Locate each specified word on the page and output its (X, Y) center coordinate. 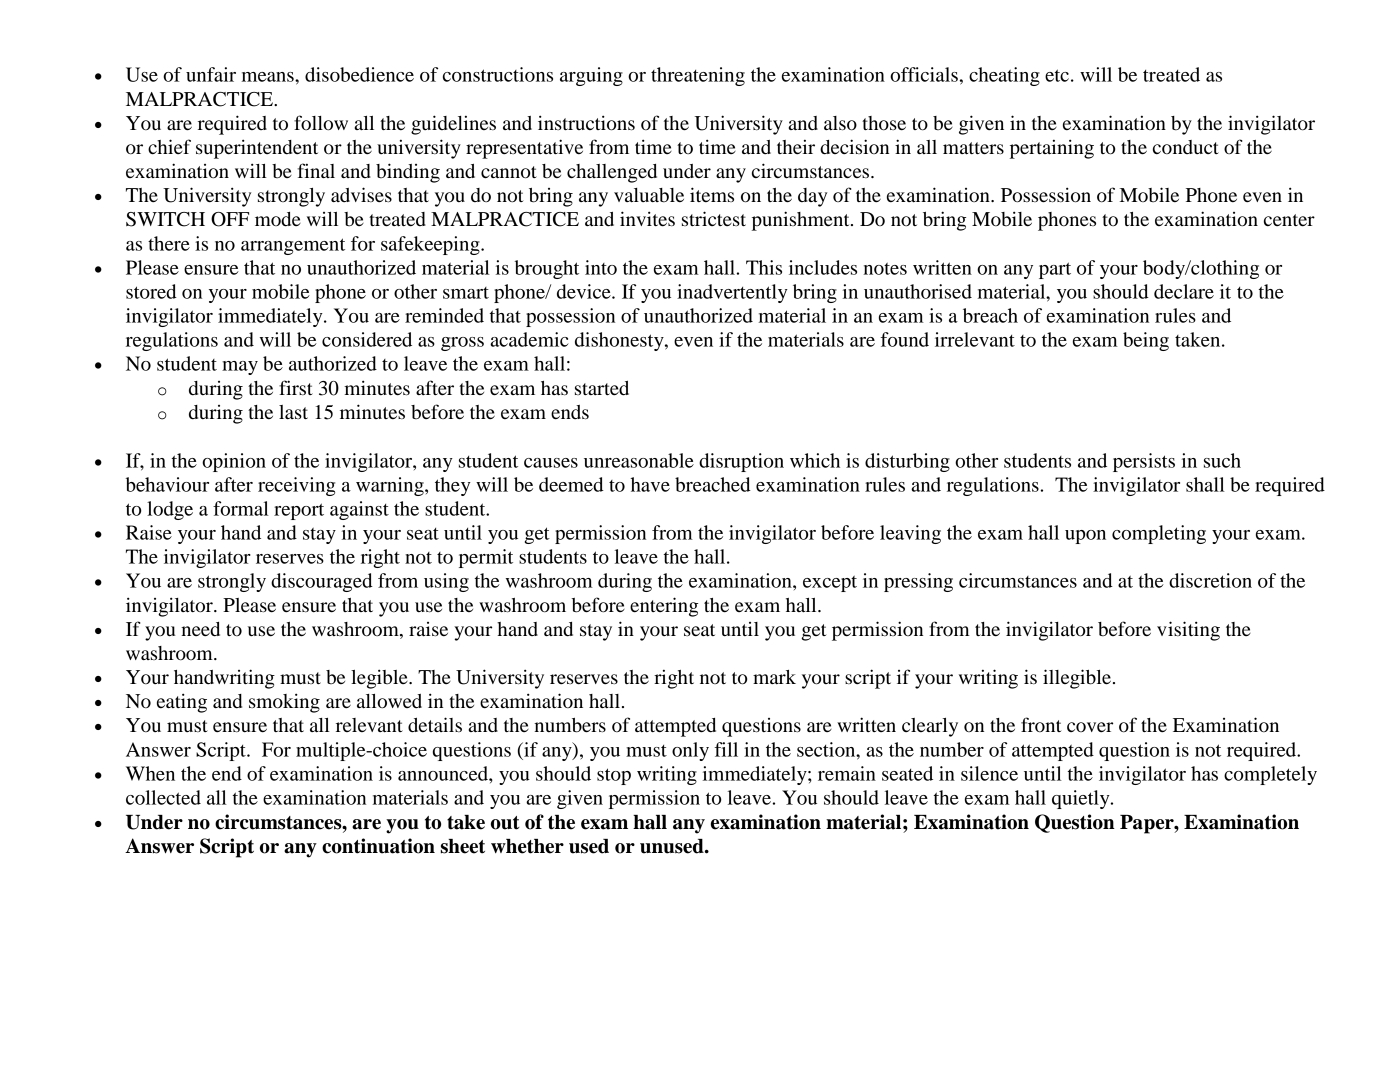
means (269, 77)
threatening (698, 76)
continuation (378, 846)
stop (614, 776)
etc (1057, 75)
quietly (1082, 799)
